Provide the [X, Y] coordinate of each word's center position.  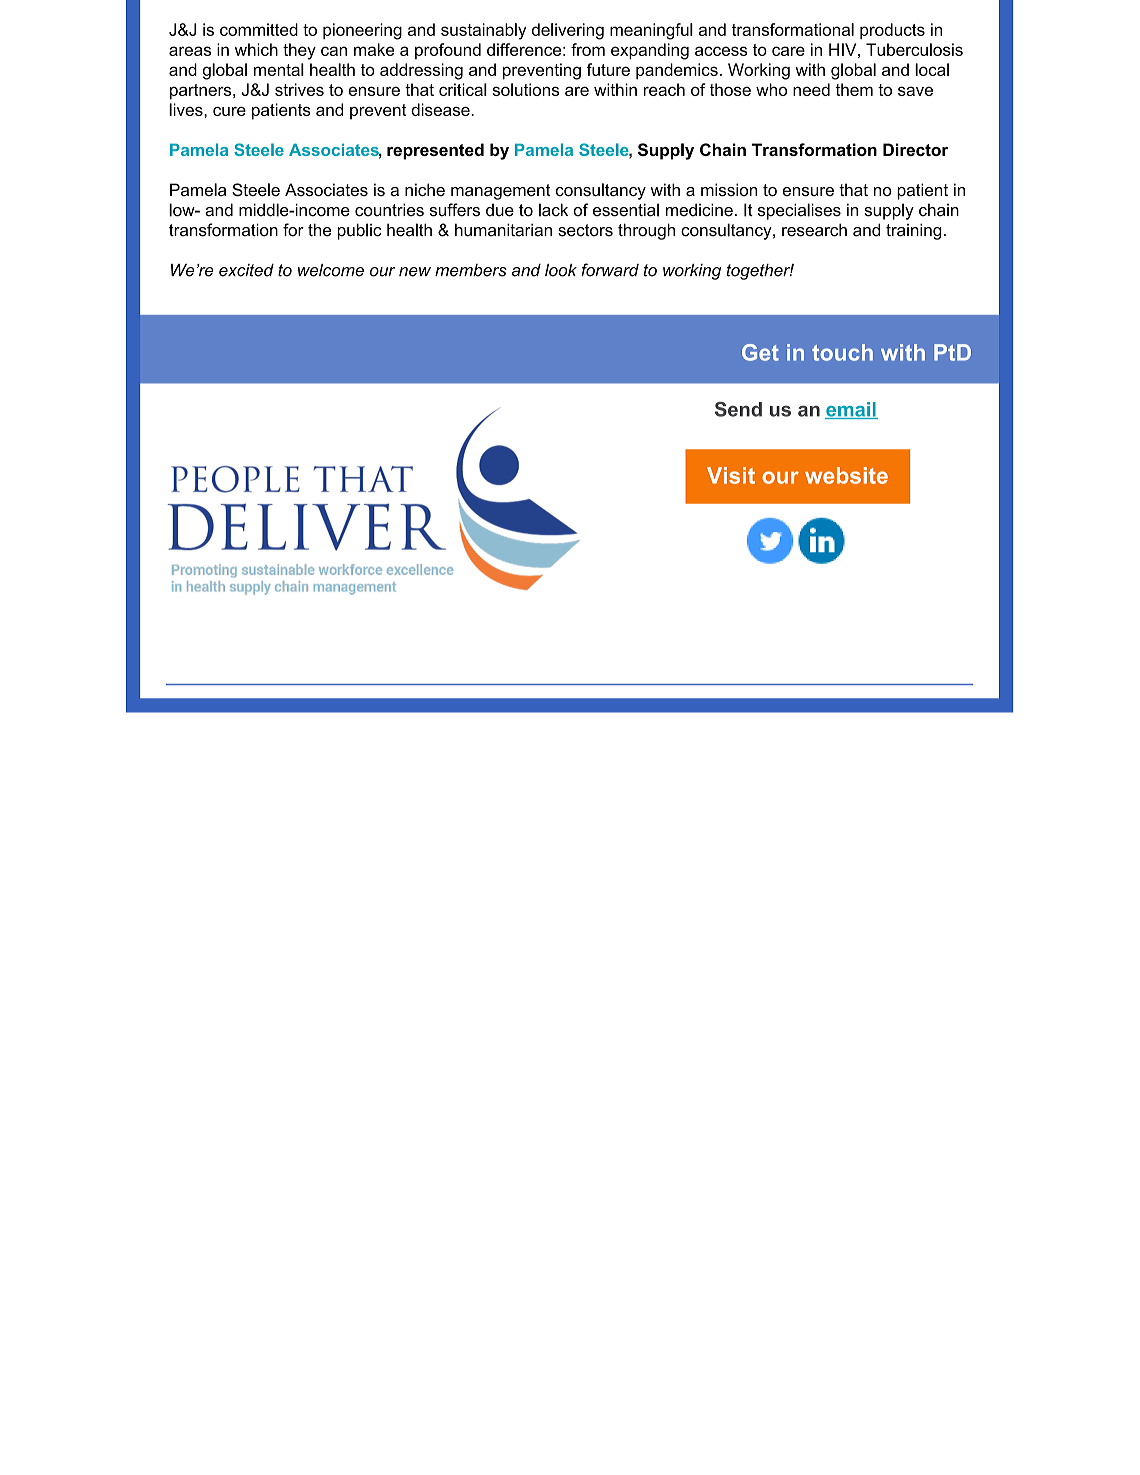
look [561, 270]
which [256, 49]
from [588, 49]
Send [738, 409]
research [814, 230]
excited [246, 270]
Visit [731, 475]
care [788, 51]
